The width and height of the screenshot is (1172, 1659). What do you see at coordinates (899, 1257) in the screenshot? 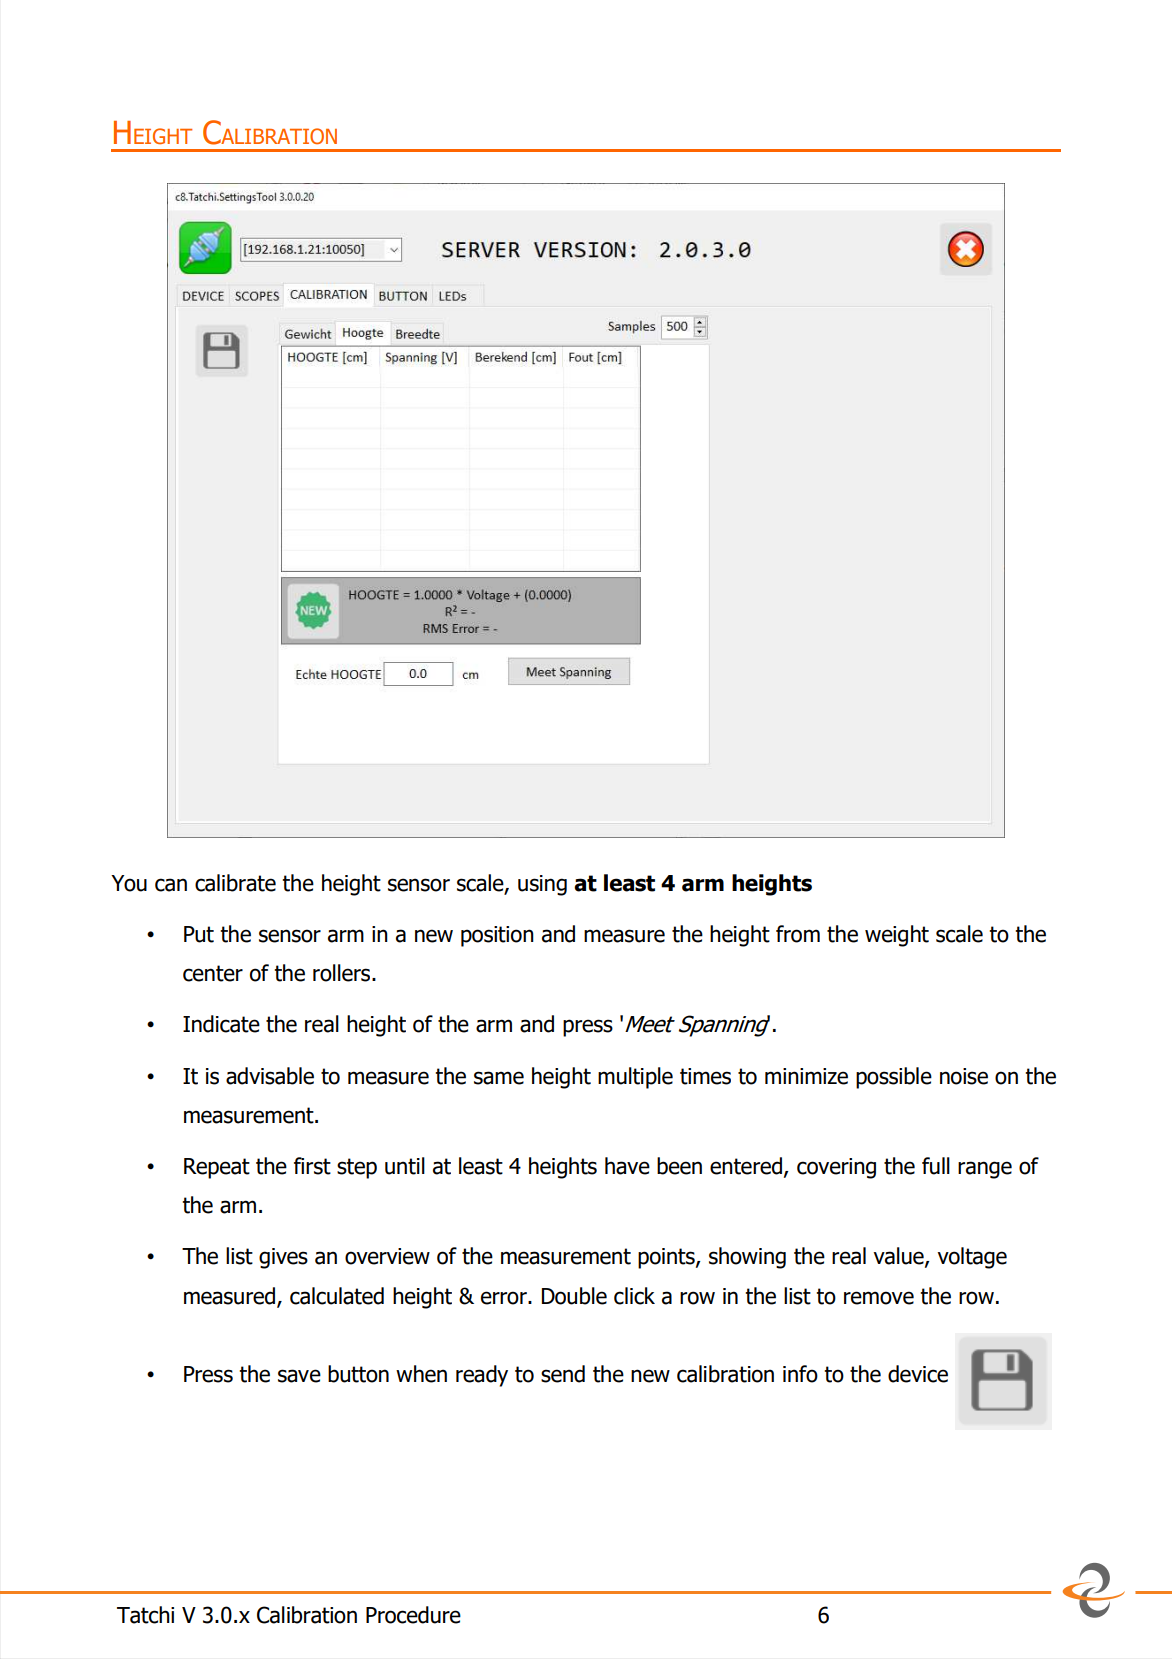
I see `value` at bounding box center [899, 1257].
